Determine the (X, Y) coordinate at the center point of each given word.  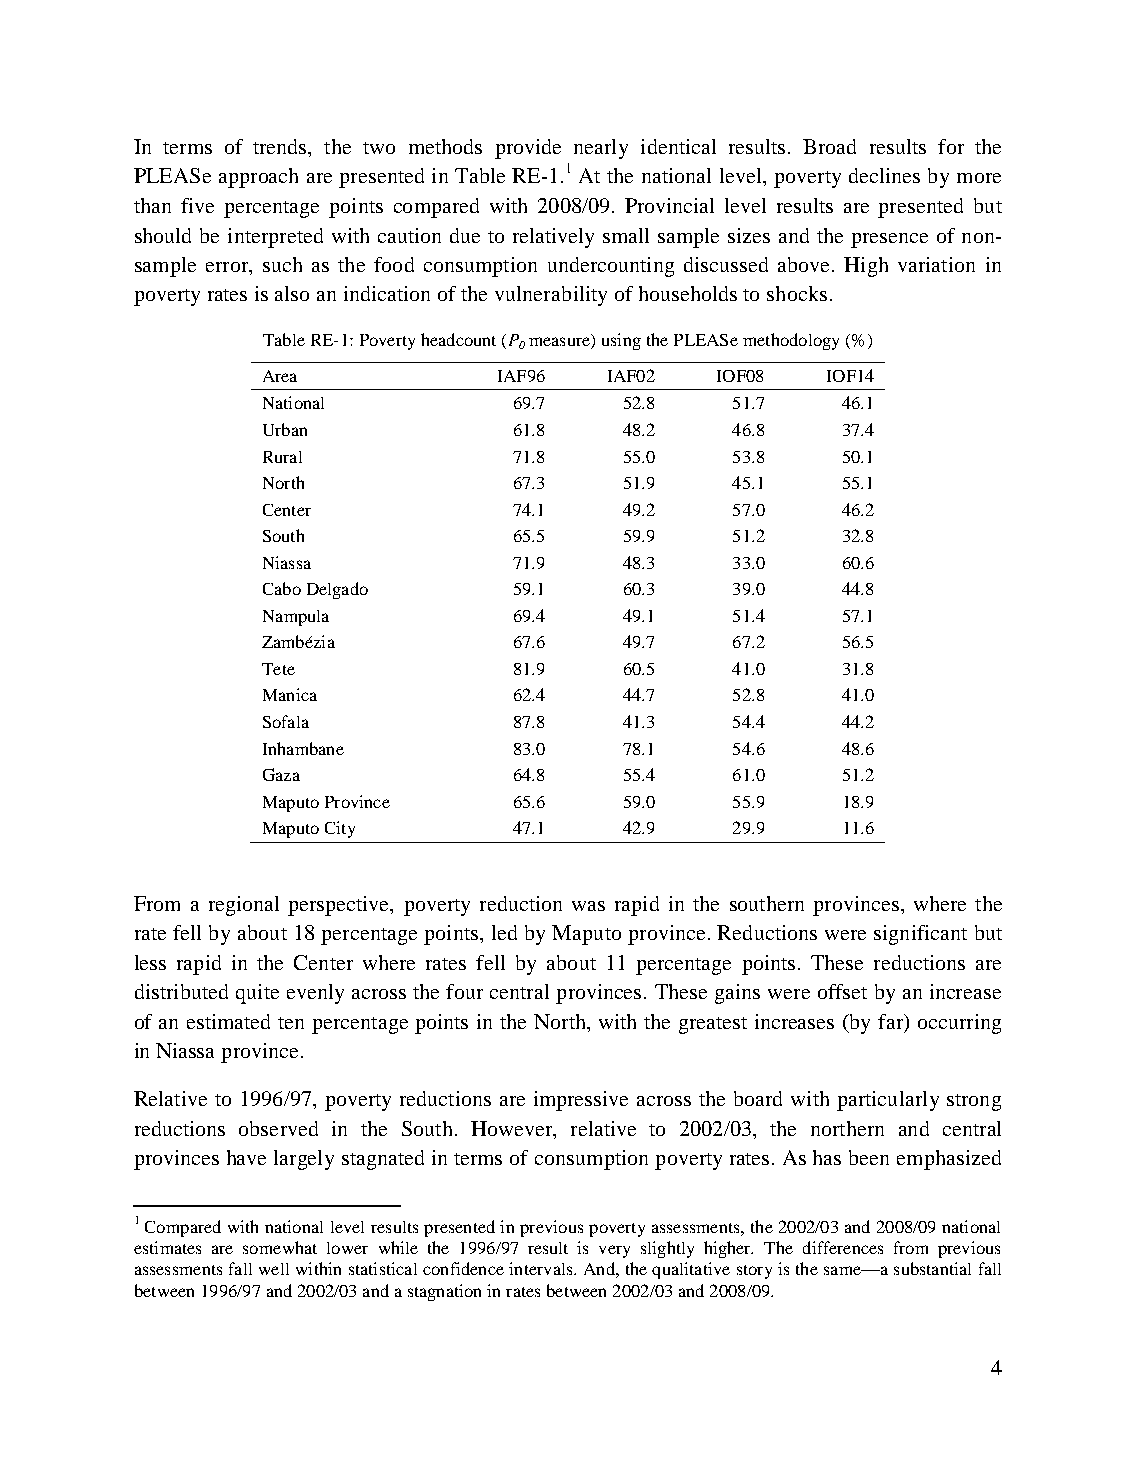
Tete (278, 669)
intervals (542, 1268)
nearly (601, 149)
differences (843, 1247)
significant (920, 935)
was (588, 906)
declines (884, 175)
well (274, 1269)
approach (258, 178)
